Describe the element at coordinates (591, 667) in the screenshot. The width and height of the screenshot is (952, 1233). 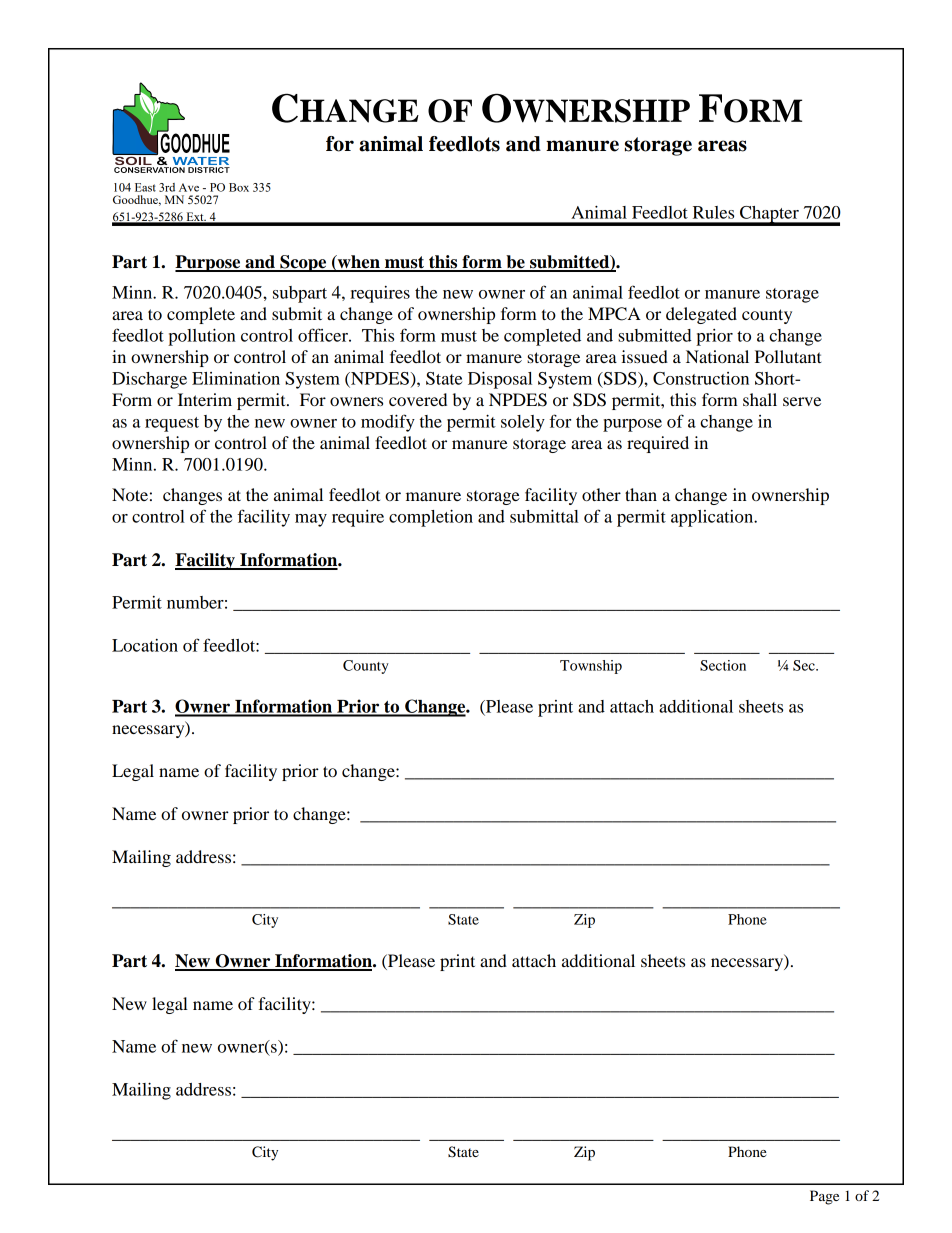
I see `Township` at that location.
